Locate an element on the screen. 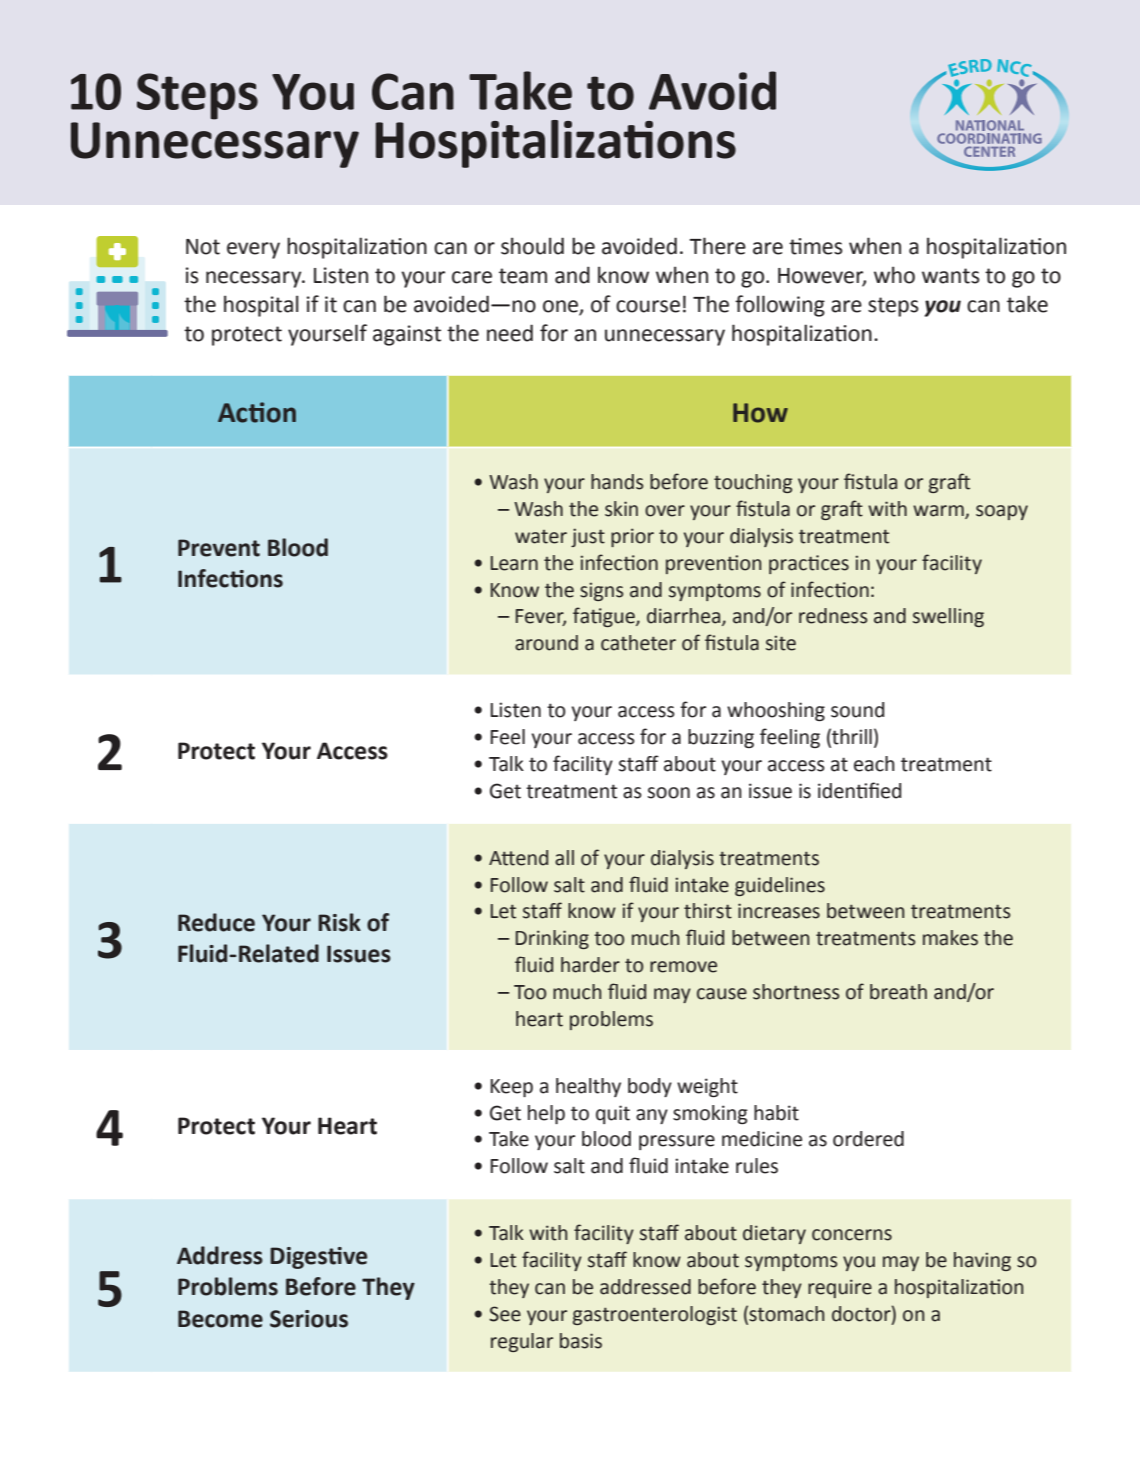  wants is located at coordinates (951, 276).
